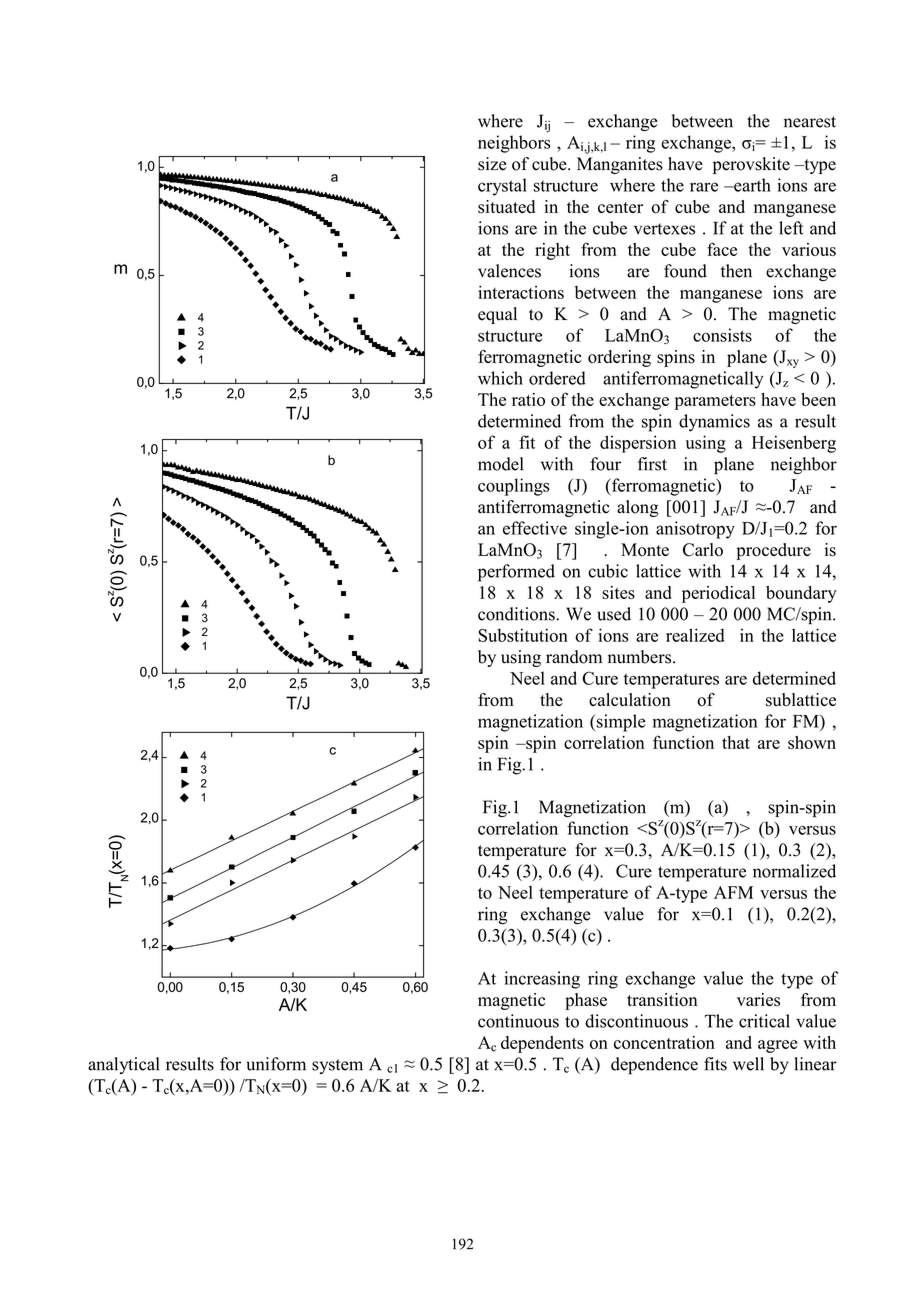  Describe the element at coordinates (506, 207) in the screenshot. I see `situated` at that location.
